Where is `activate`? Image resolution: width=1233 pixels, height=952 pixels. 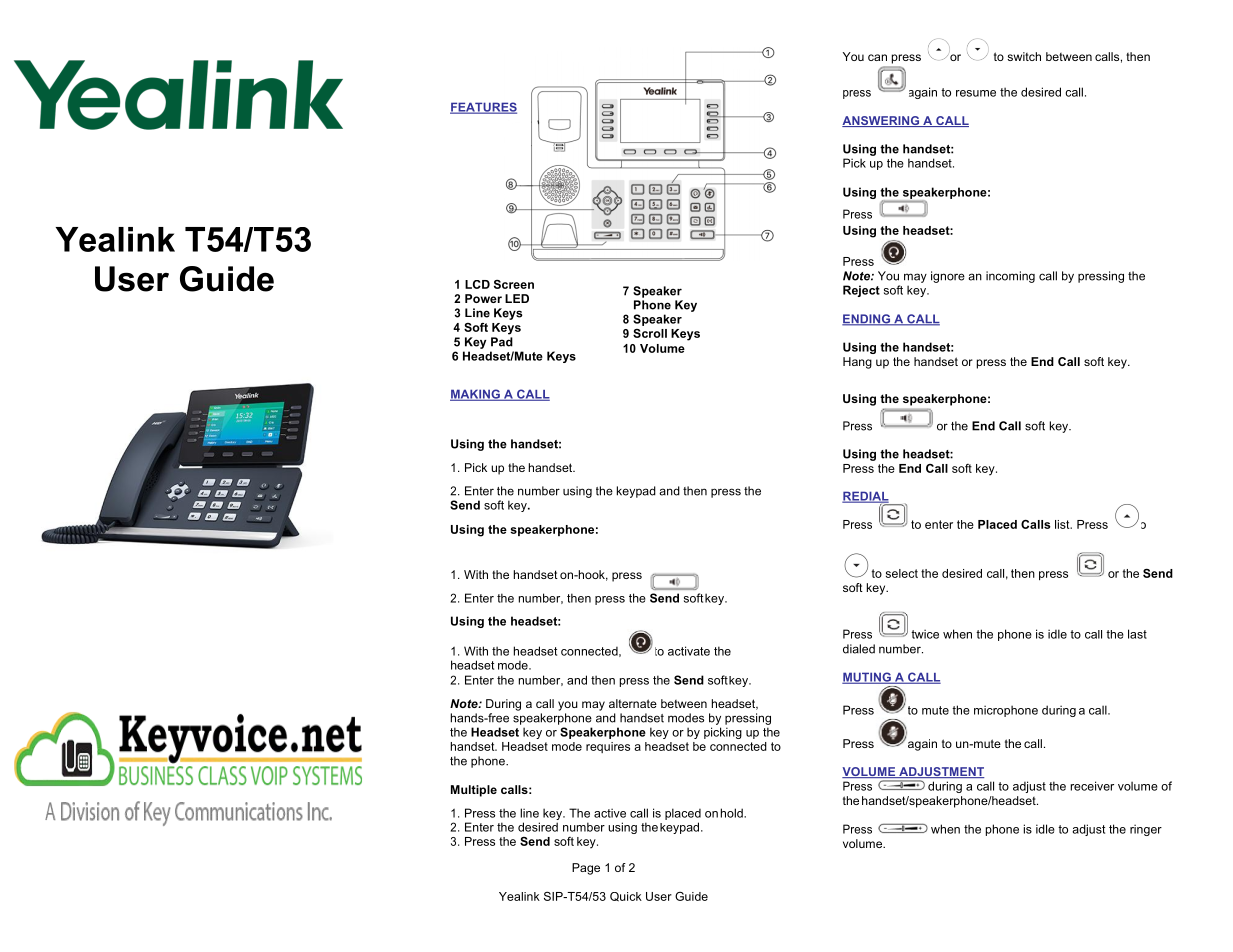 activate is located at coordinates (689, 651).
